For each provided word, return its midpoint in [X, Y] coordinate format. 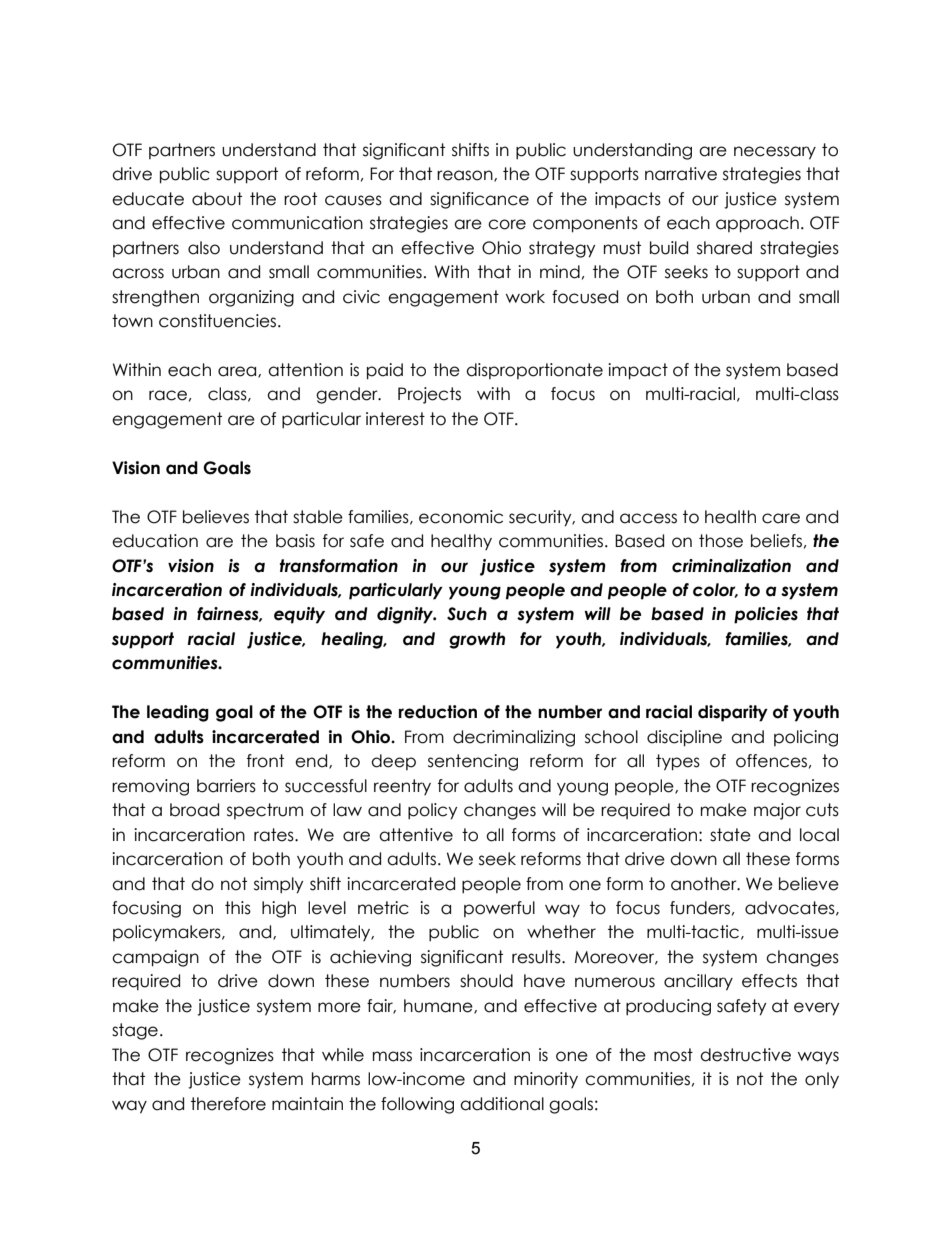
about [217, 199]
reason [466, 176]
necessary [775, 153]
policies [766, 615]
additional [502, 1104]
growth [477, 640]
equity [299, 615]
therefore [228, 1104]
